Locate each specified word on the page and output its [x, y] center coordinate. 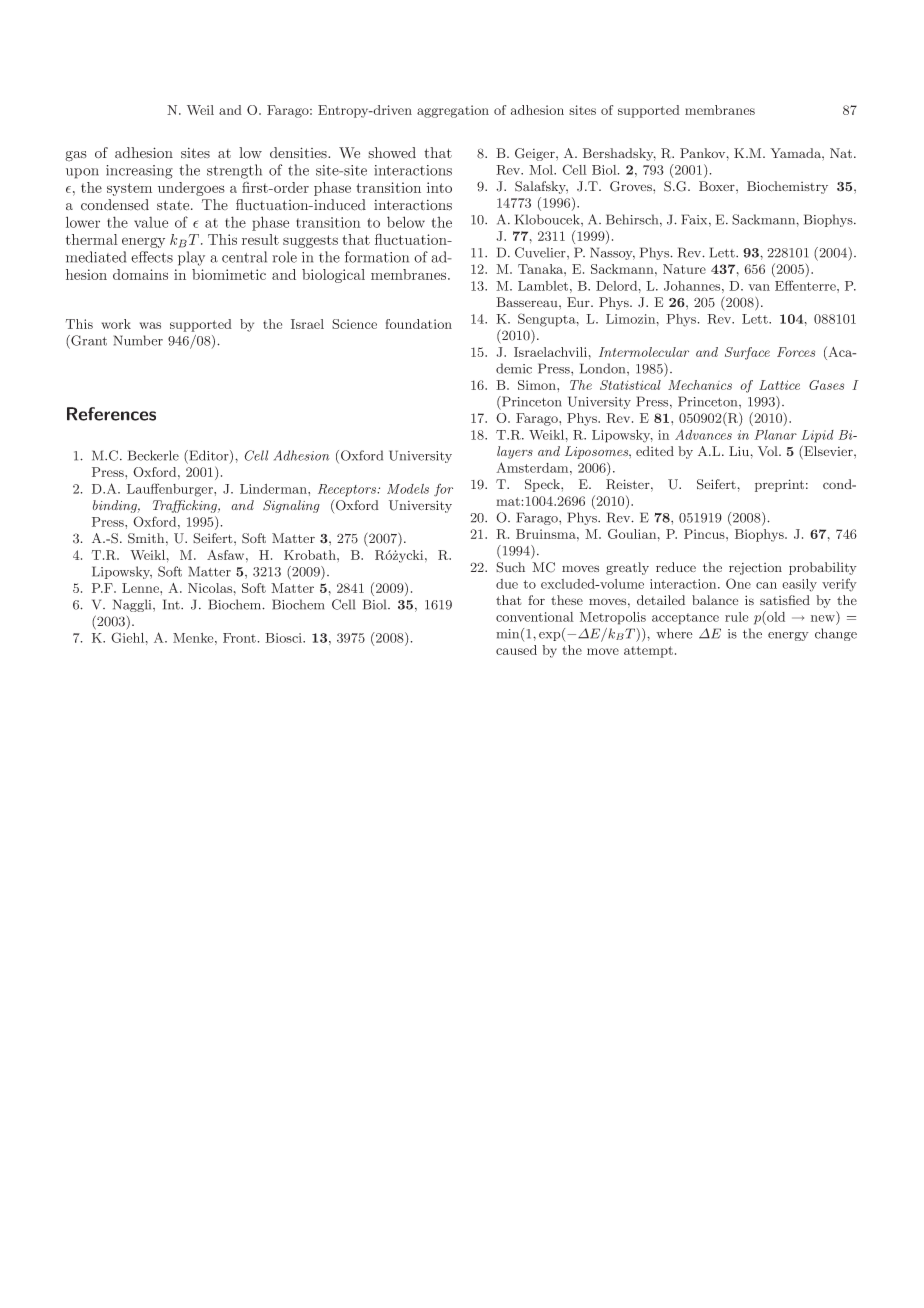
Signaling [291, 506]
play [191, 258]
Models [408, 489]
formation [377, 257]
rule [736, 617]
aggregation [453, 111]
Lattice [779, 385]
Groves [632, 186]
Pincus [705, 534]
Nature [684, 269]
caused [516, 650]
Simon [538, 385]
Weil [200, 110]
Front [239, 638]
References [111, 414]
